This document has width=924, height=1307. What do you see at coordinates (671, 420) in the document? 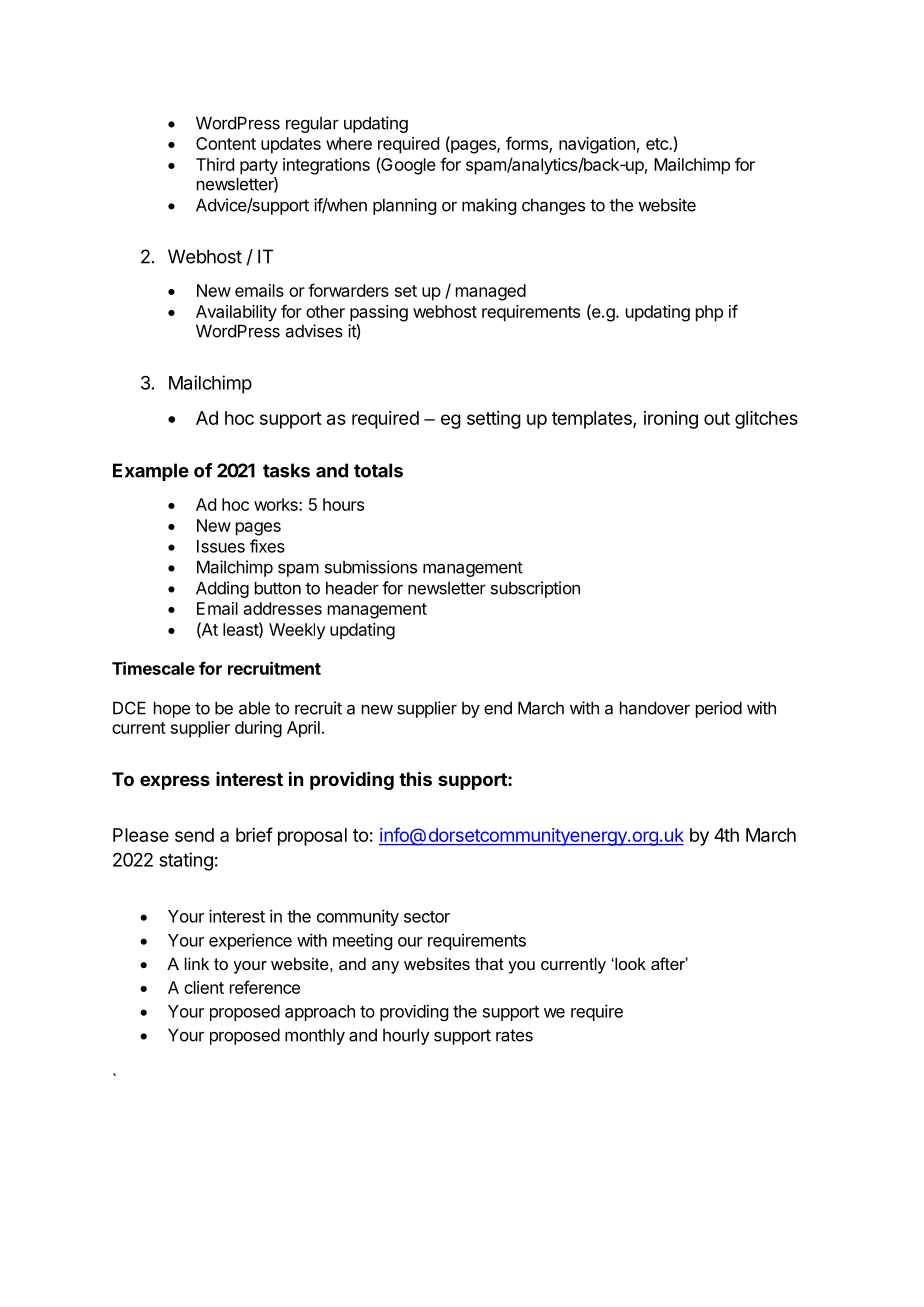
I see `ironing` at bounding box center [671, 420].
